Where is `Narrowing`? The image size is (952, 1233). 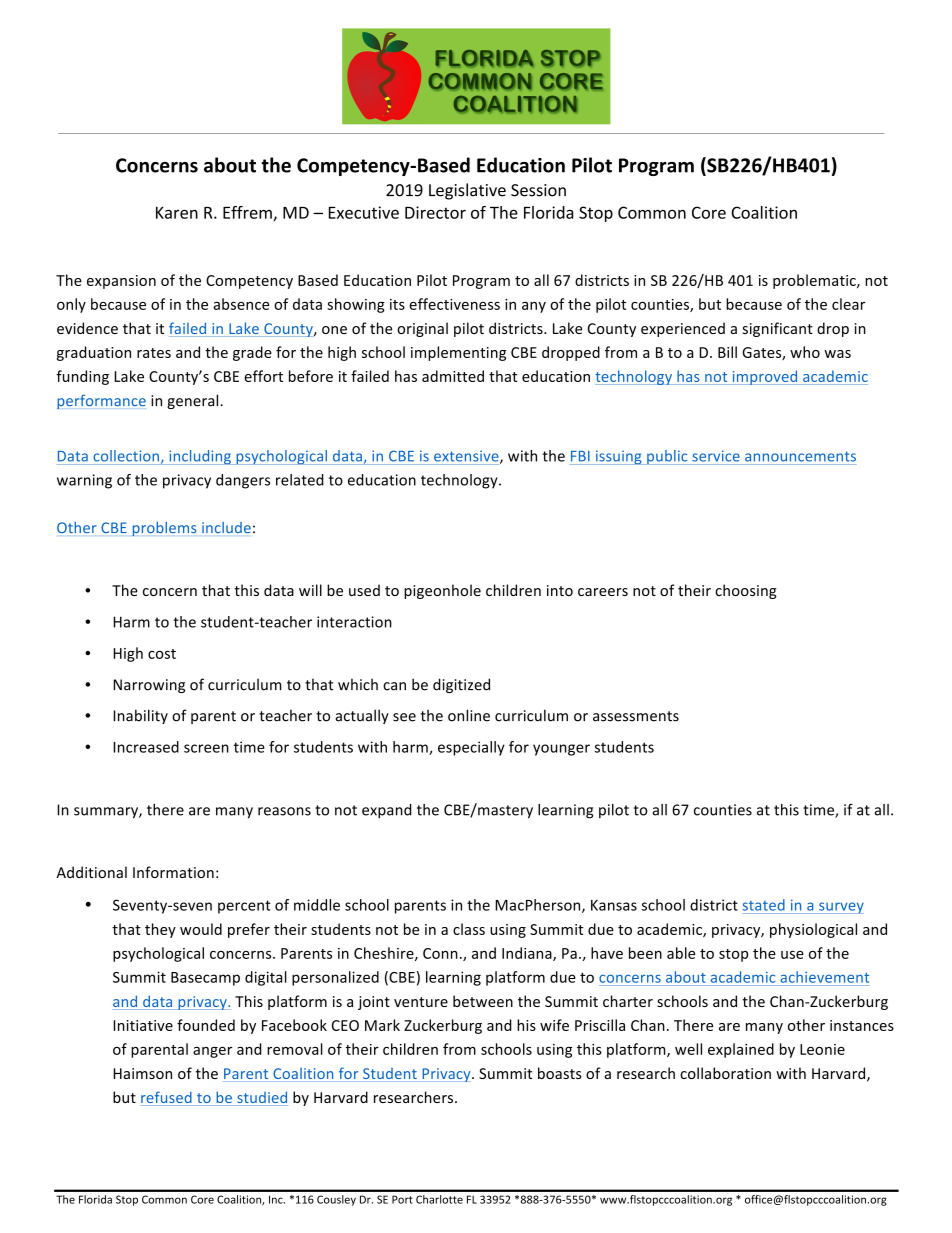
Narrowing is located at coordinates (149, 686).
